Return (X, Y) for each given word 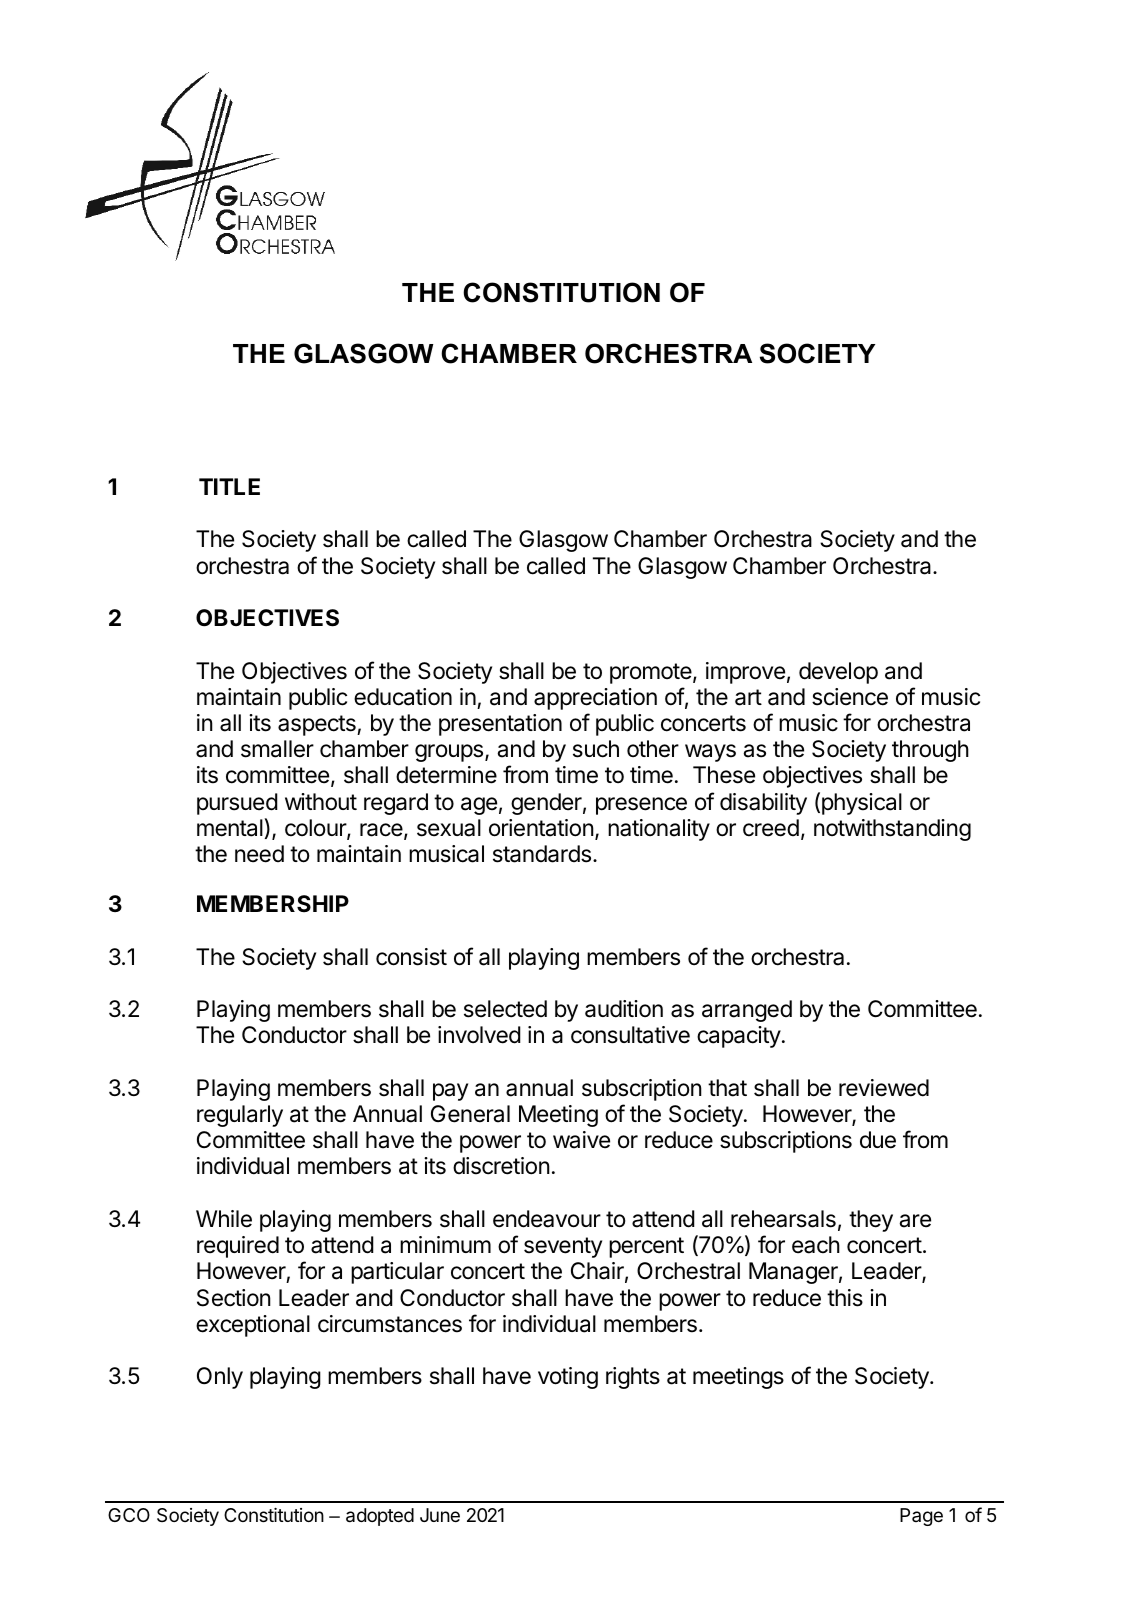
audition (624, 1009)
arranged (747, 1011)
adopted (380, 1517)
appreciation (595, 699)
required (238, 1247)
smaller (277, 749)
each (816, 1245)
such (596, 749)
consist (411, 957)
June (440, 1515)
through (930, 751)
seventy (563, 1247)
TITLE (229, 486)
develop (838, 673)
